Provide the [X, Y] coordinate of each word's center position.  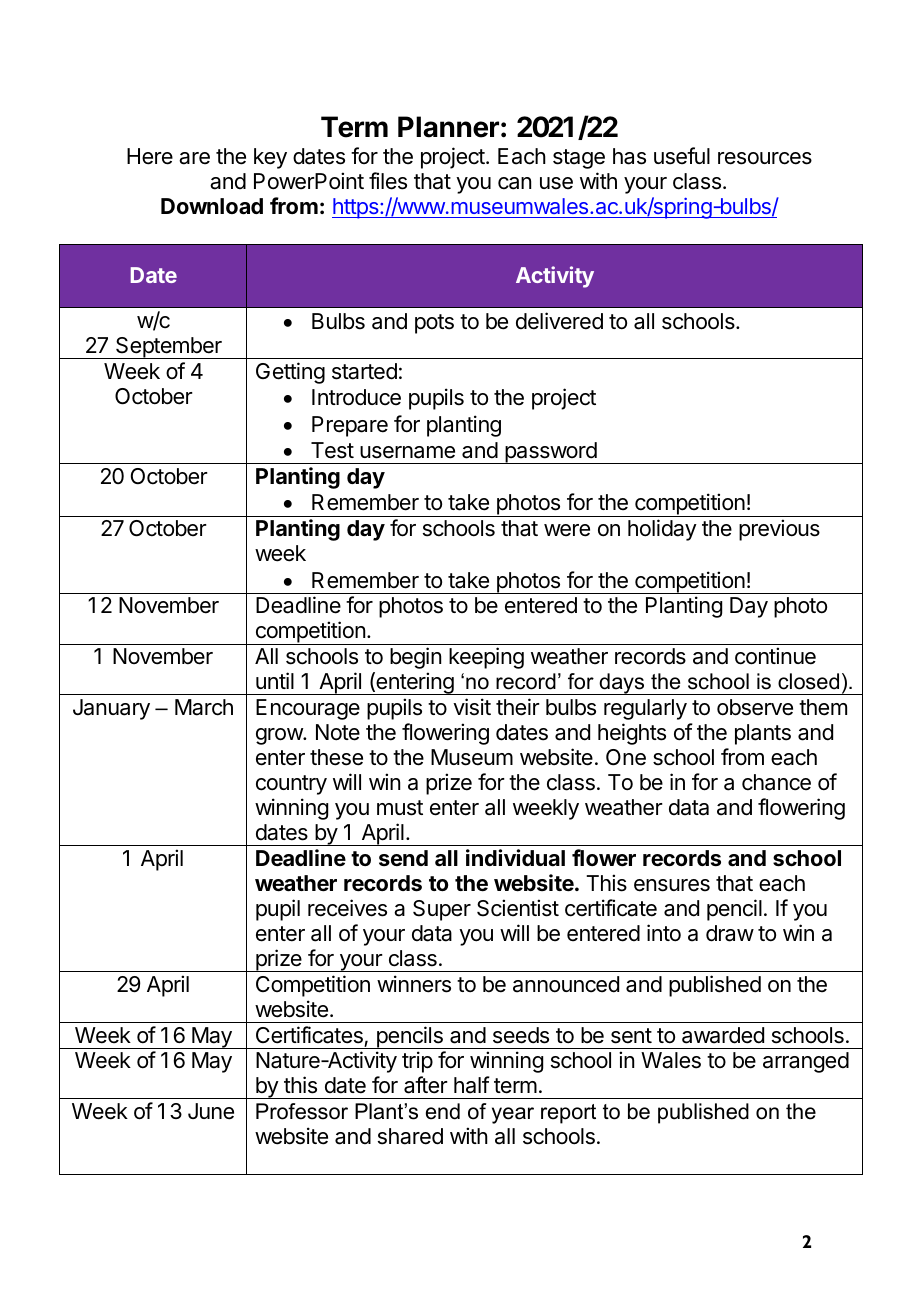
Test [332, 450]
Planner [448, 127]
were [567, 530]
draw [730, 933]
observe [755, 707]
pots [434, 324]
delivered [559, 321]
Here [150, 156]
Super [442, 910]
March [204, 707]
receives [347, 908]
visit [472, 707]
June [211, 1111]
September [169, 348]
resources [765, 158]
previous [779, 530]
